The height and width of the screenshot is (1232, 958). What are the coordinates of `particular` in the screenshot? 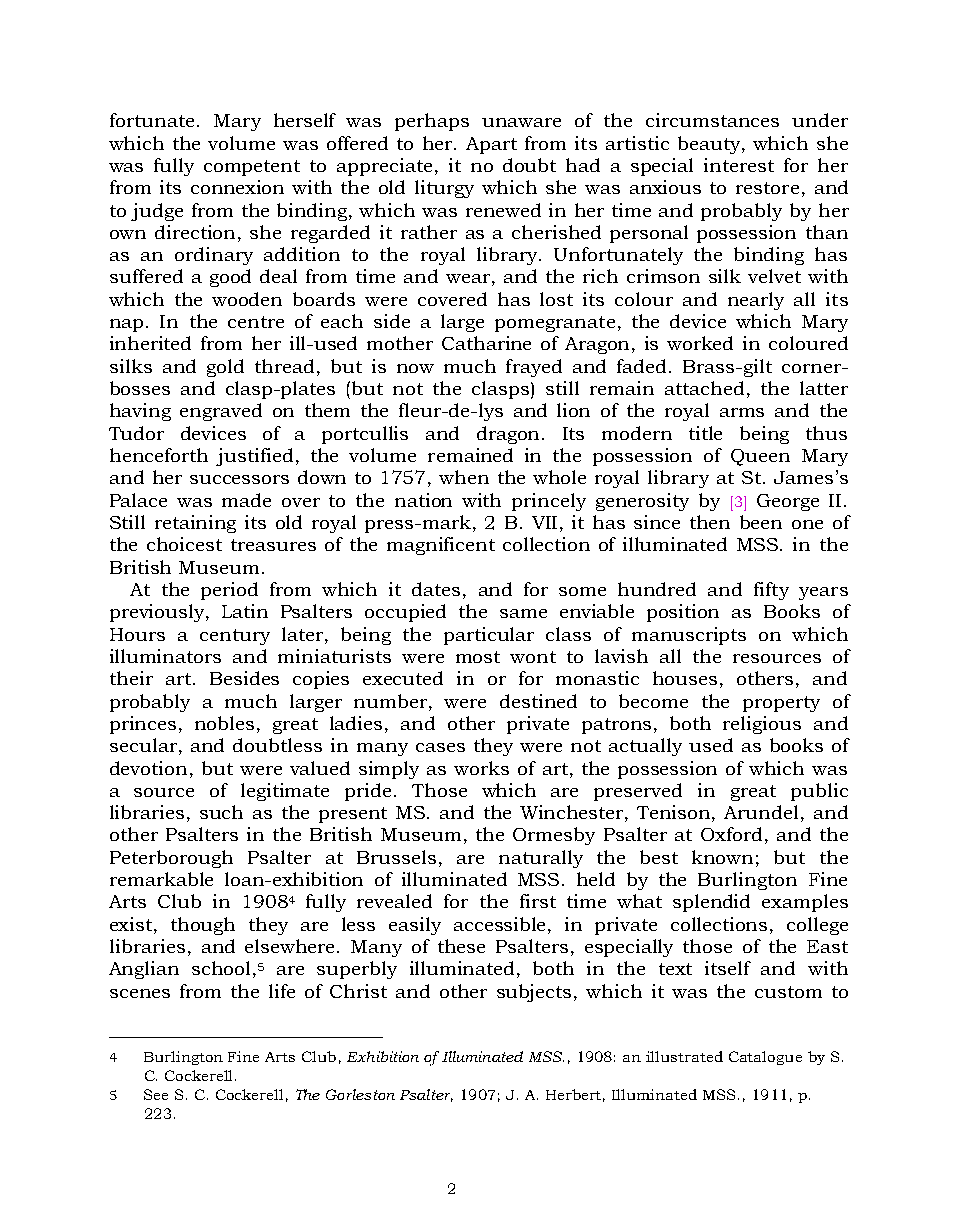 It's located at (489, 636).
